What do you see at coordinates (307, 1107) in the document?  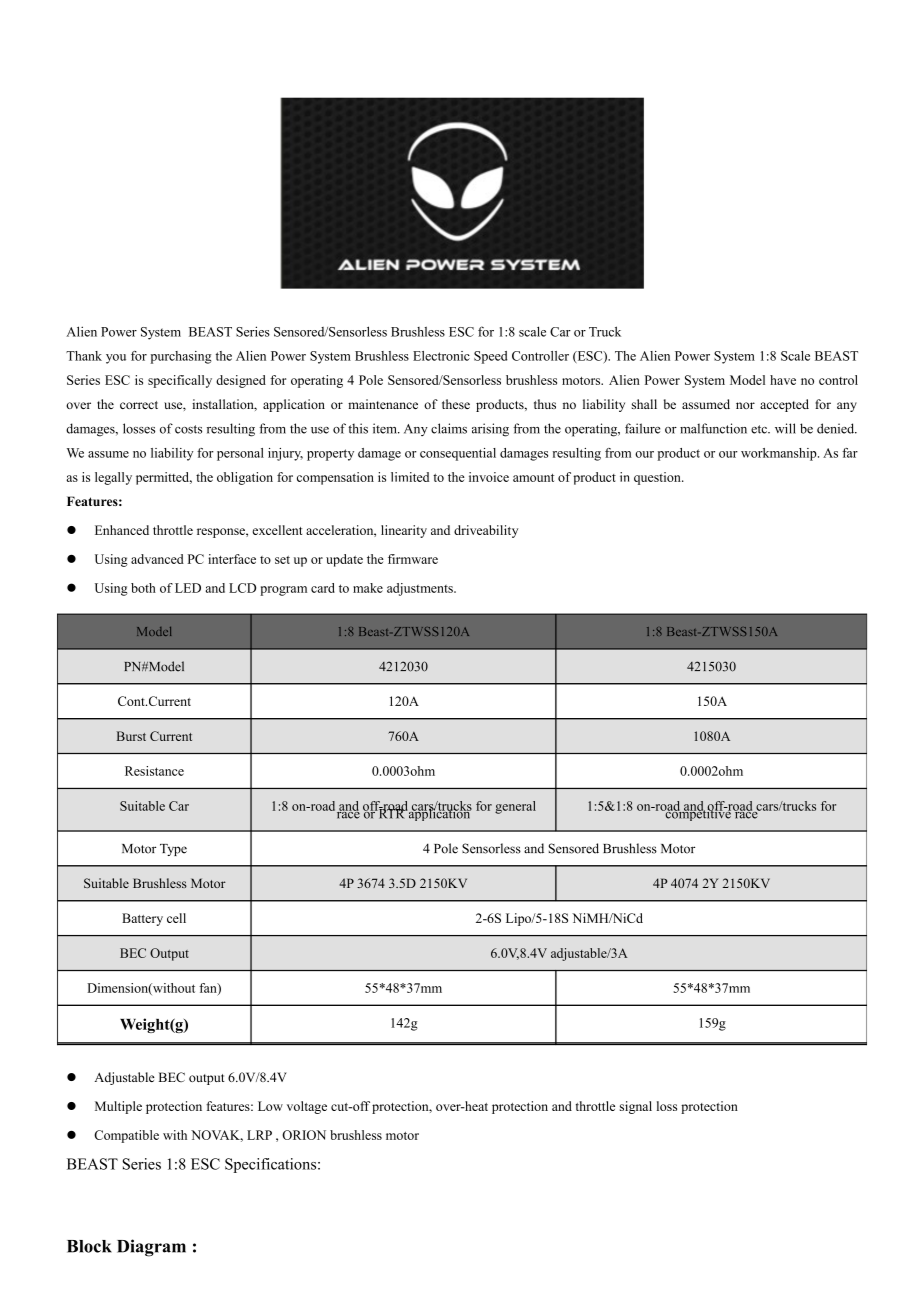 I see `voltage` at bounding box center [307, 1107].
